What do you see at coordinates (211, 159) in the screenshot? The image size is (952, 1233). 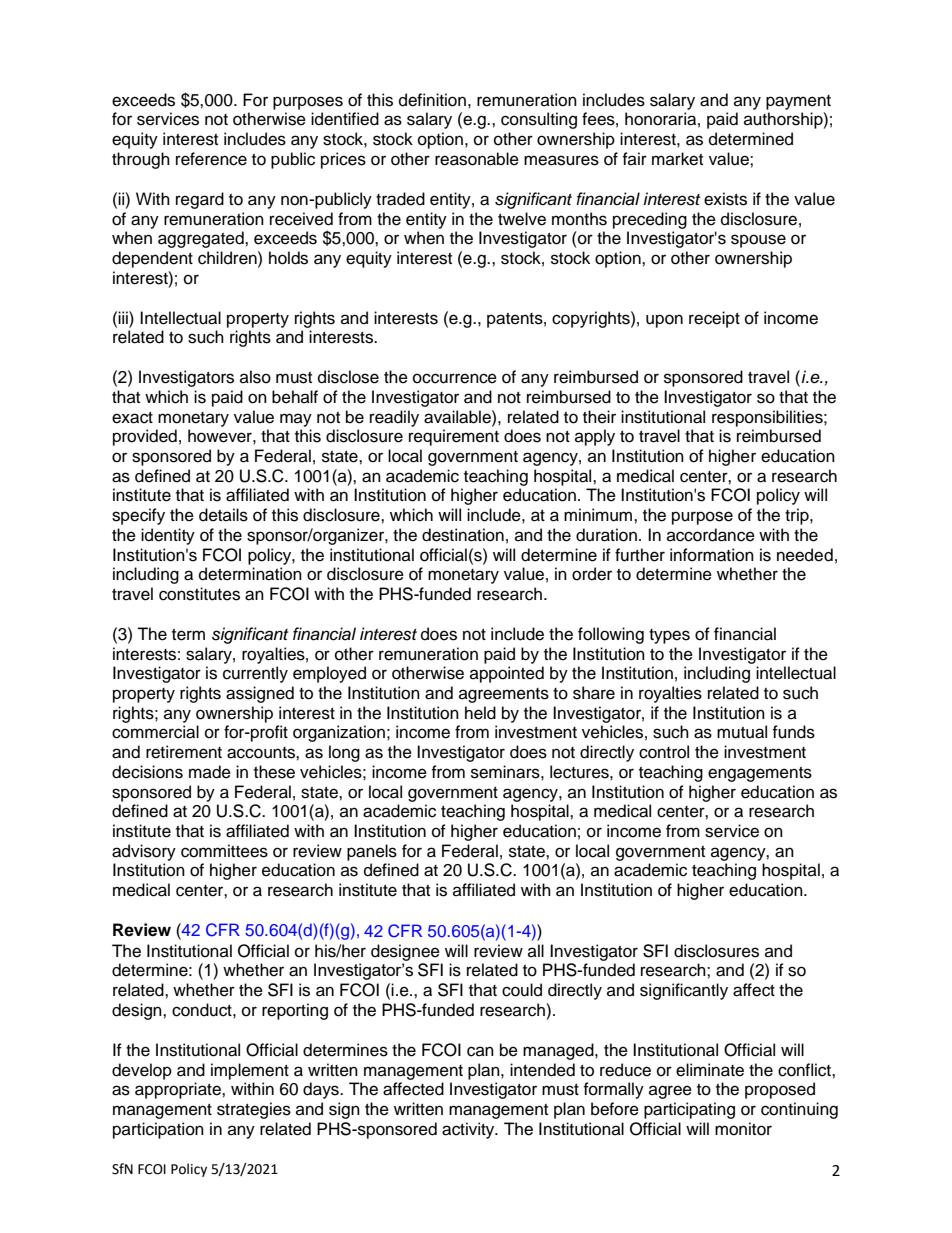 I see `reference` at bounding box center [211, 159].
